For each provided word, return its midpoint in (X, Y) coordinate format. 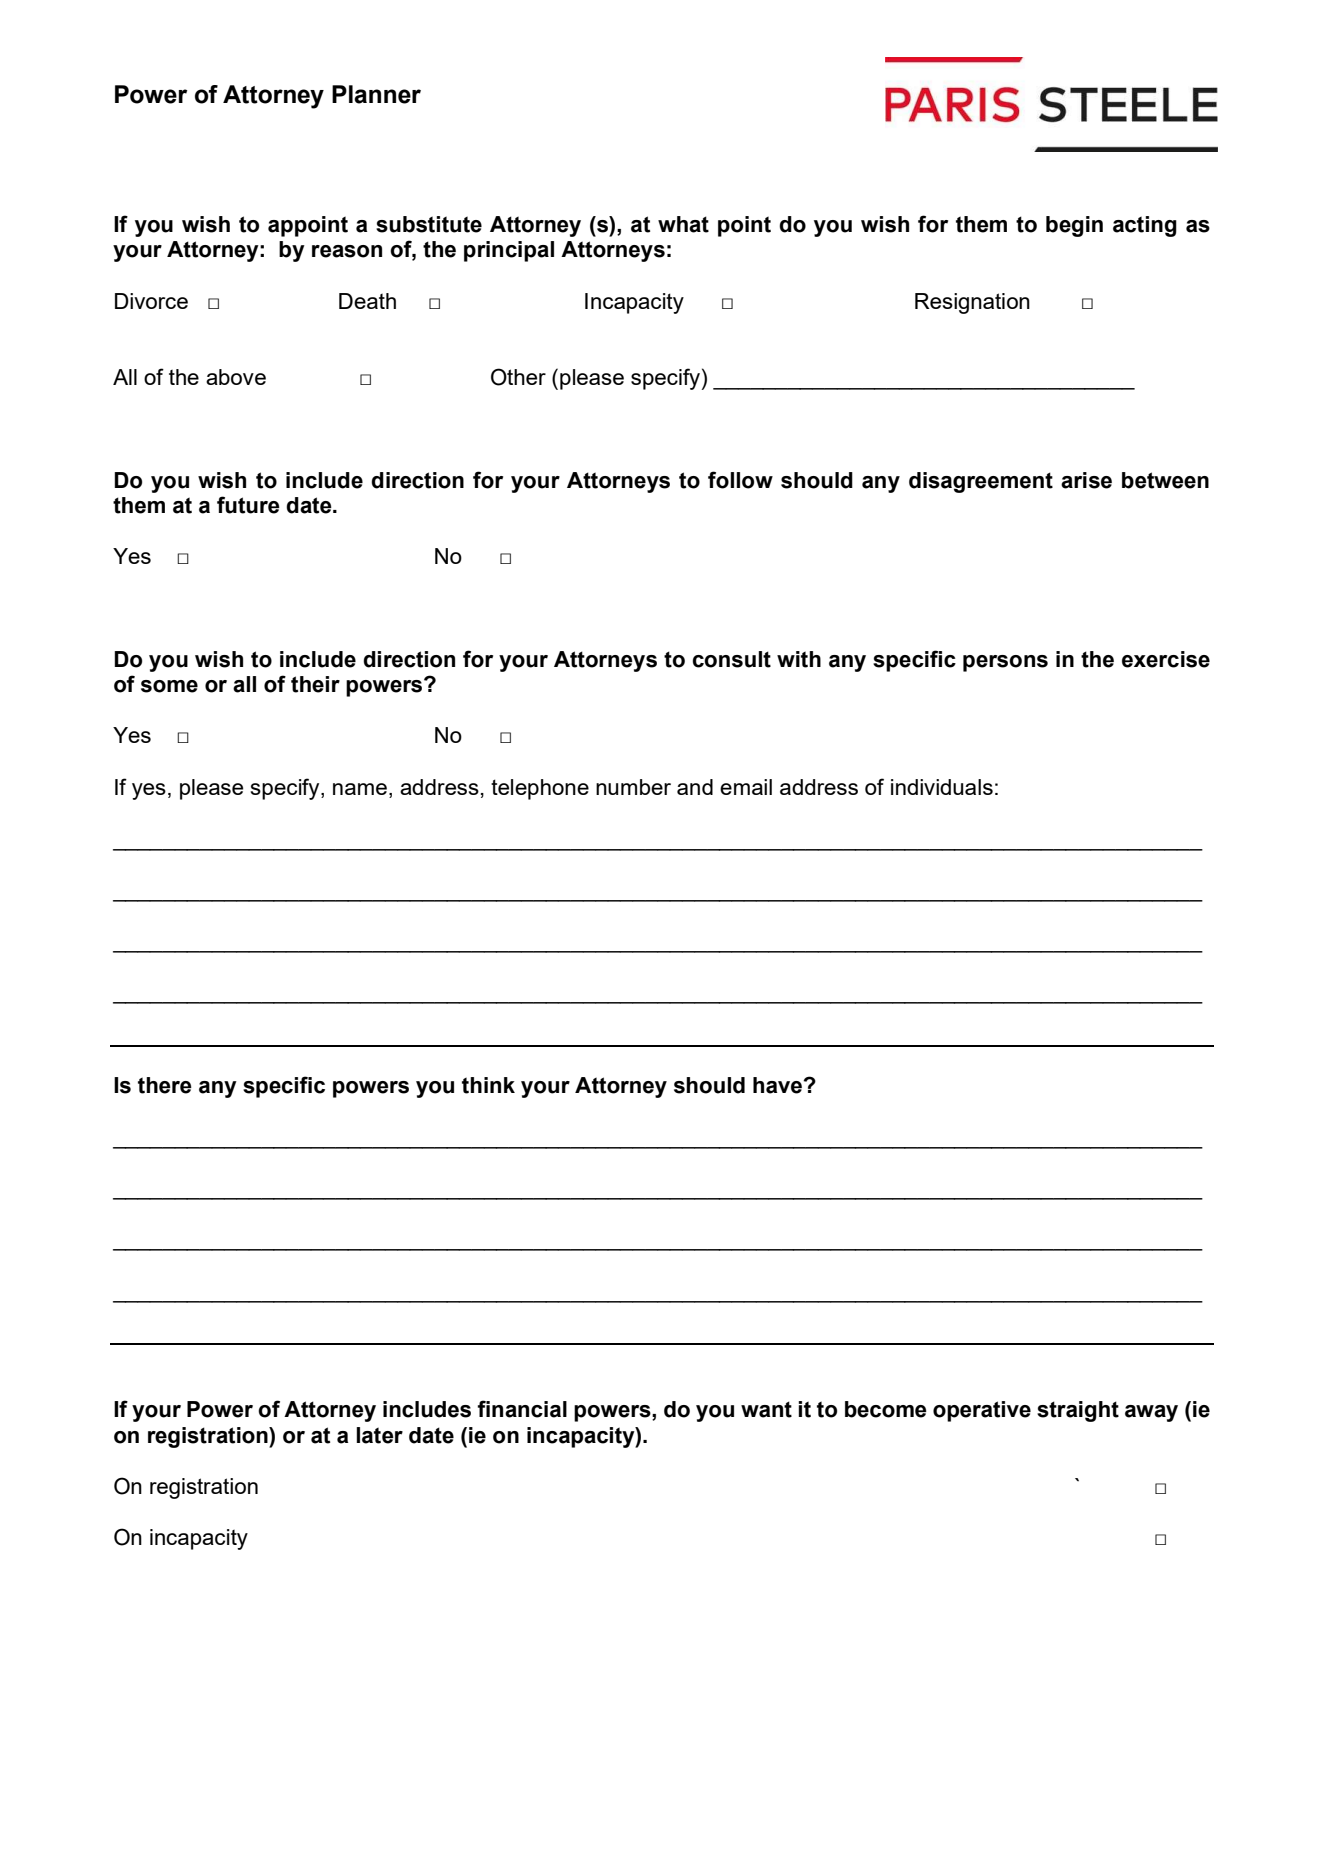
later (379, 1435)
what (683, 224)
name (360, 789)
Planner (376, 94)
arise (1086, 480)
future (248, 505)
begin (1074, 226)
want (766, 1409)
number (633, 787)
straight (1078, 1411)
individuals (942, 787)
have (779, 1085)
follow (740, 480)
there (165, 1085)
